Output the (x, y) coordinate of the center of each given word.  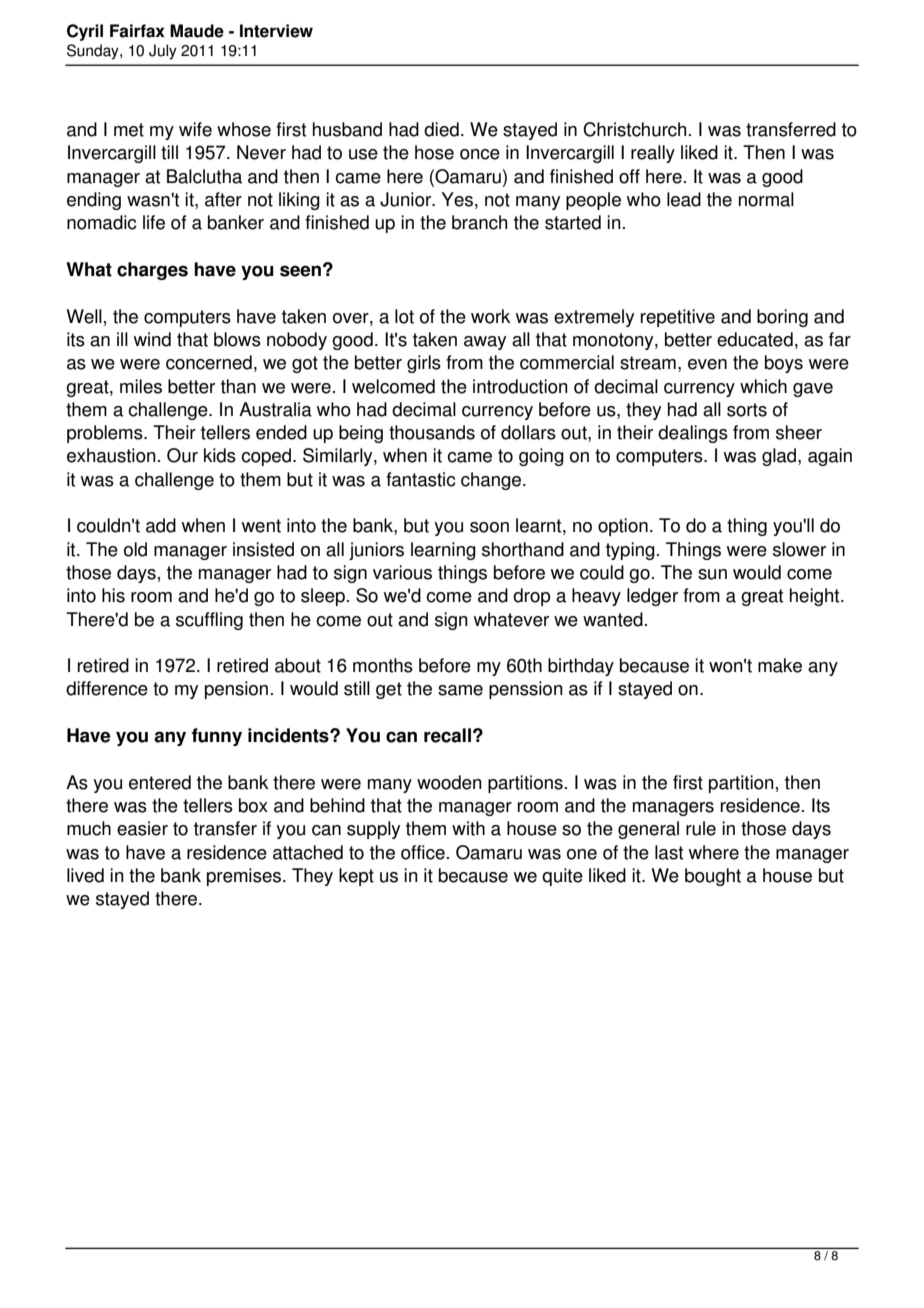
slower (799, 549)
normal (766, 199)
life (154, 222)
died (441, 129)
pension (236, 690)
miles (141, 386)
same (460, 690)
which (763, 386)
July (163, 52)
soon (489, 527)
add (161, 525)
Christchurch (634, 129)
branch (479, 222)
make (780, 665)
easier (142, 828)
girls (424, 364)
